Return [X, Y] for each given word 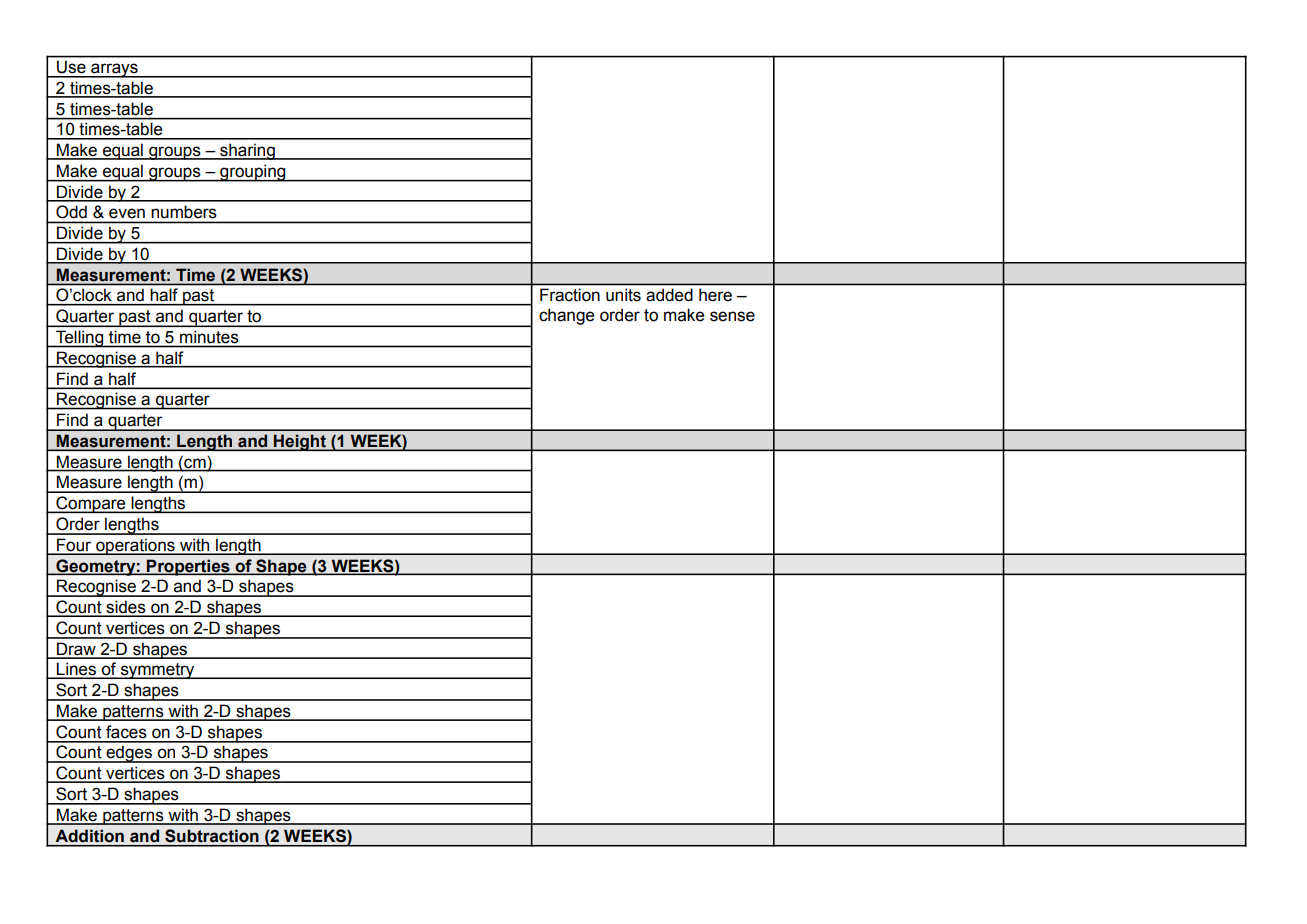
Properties [188, 567]
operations [135, 547]
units [623, 295]
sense [732, 316]
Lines [76, 670]
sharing [247, 151]
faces [126, 732]
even [127, 213]
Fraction [570, 295]
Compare [91, 504]
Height [300, 442]
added [669, 295]
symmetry [157, 671]
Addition [90, 836]
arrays [114, 70]
